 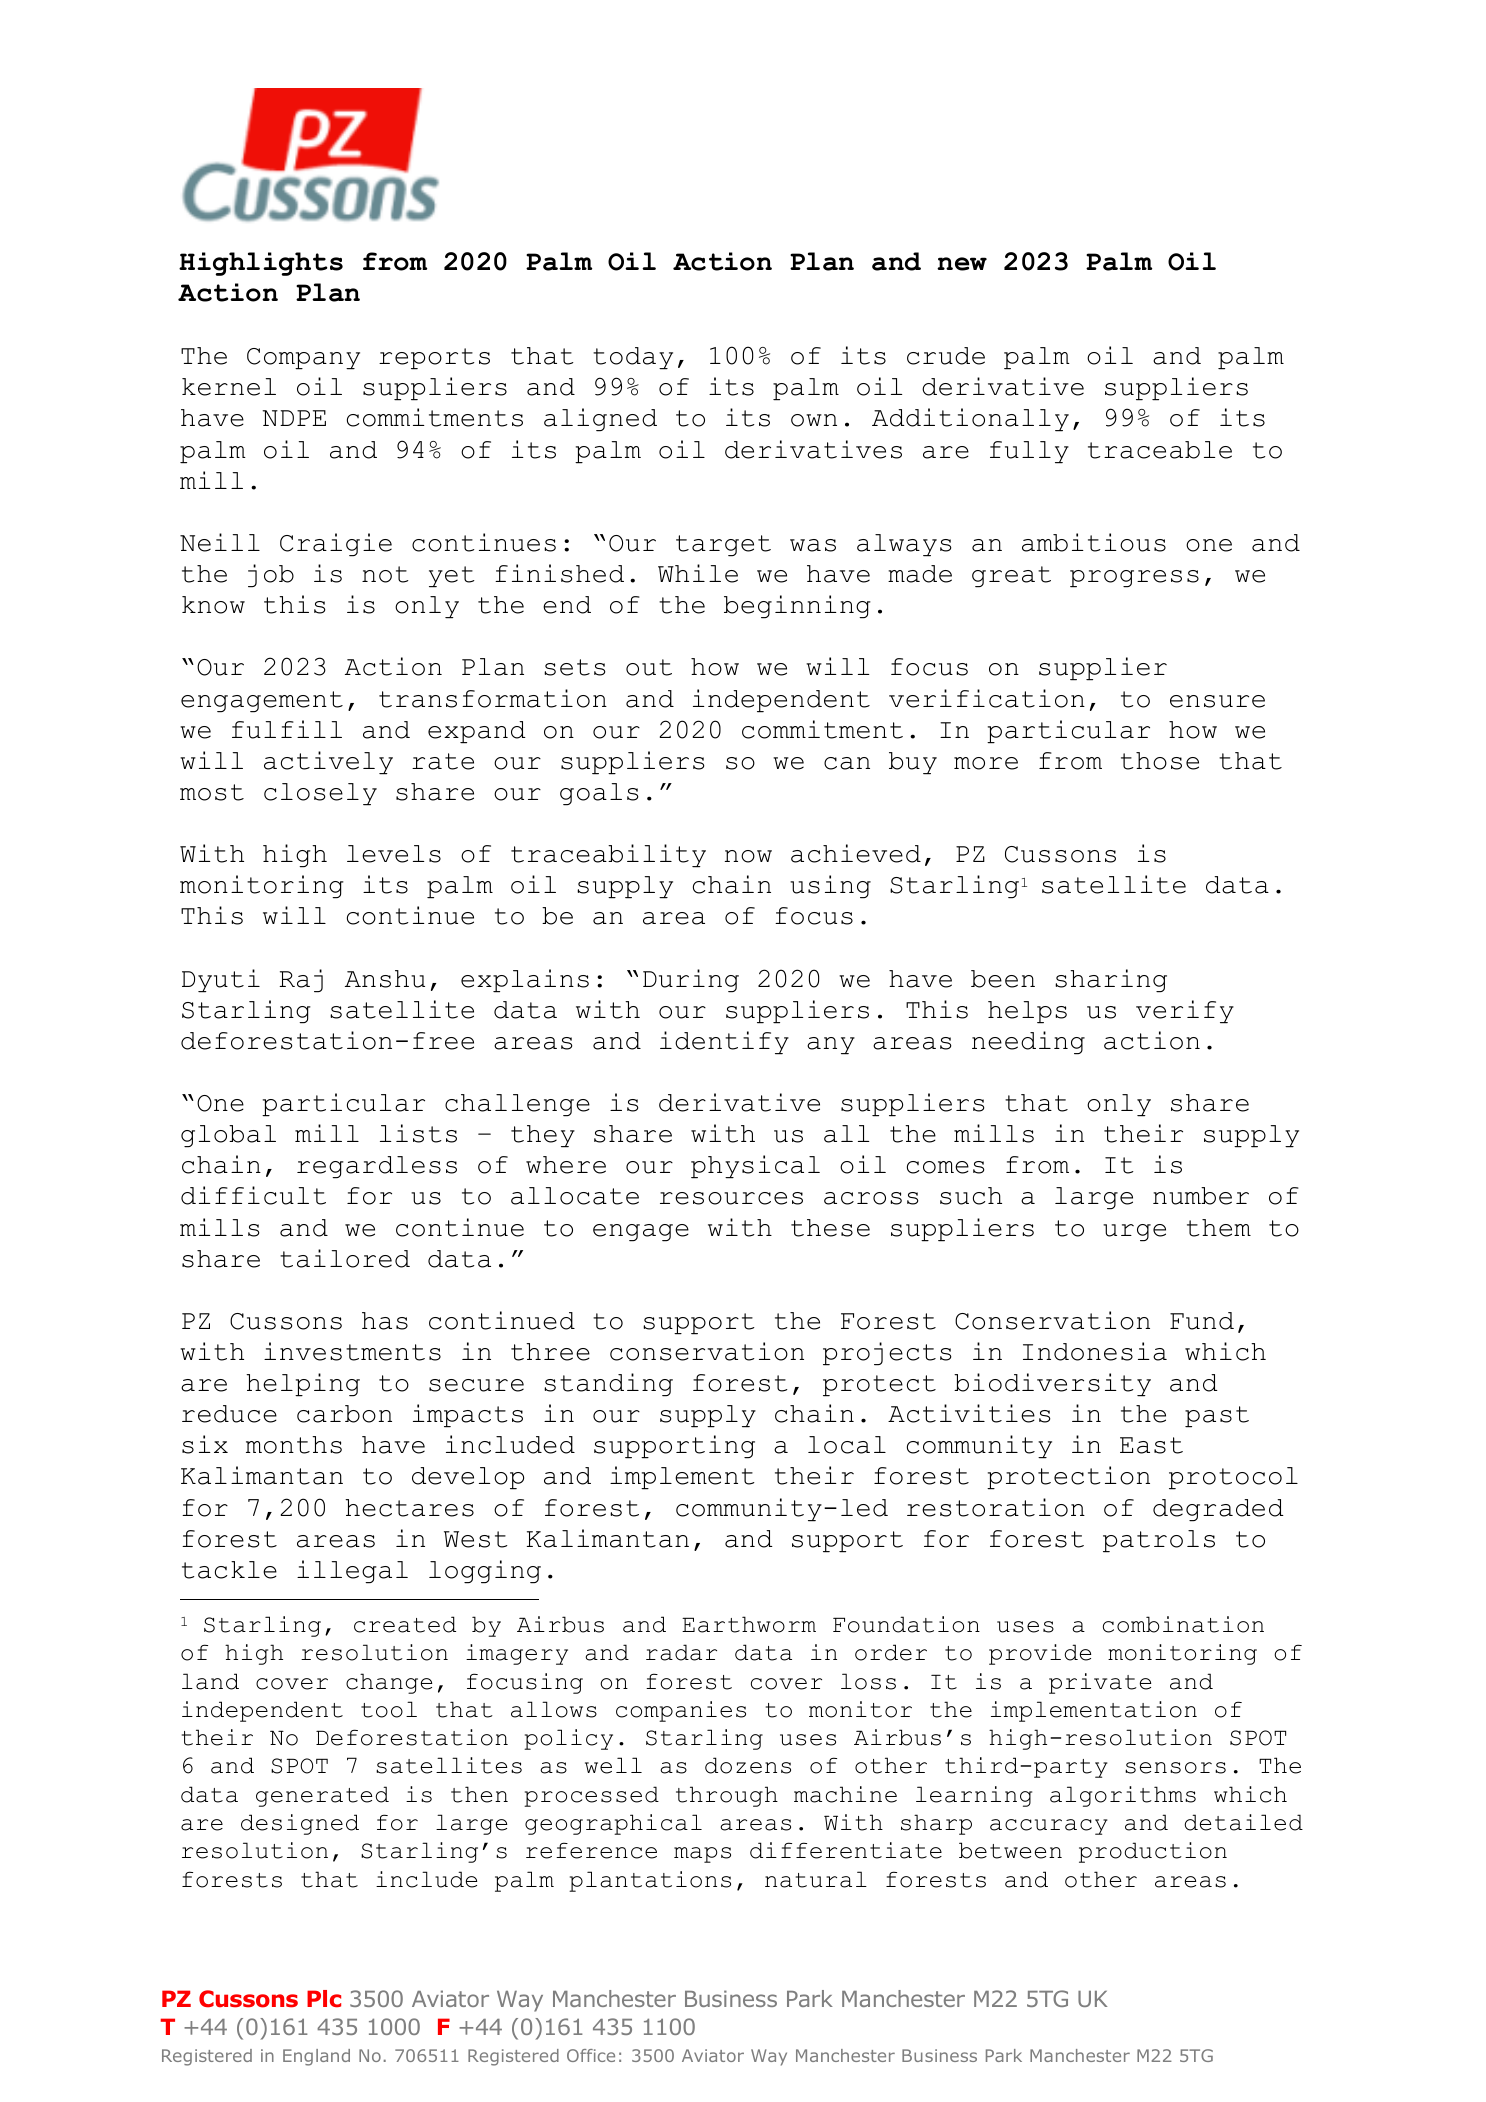 What do you see at coordinates (1160, 450) in the screenshot?
I see `traceable` at bounding box center [1160, 450].
